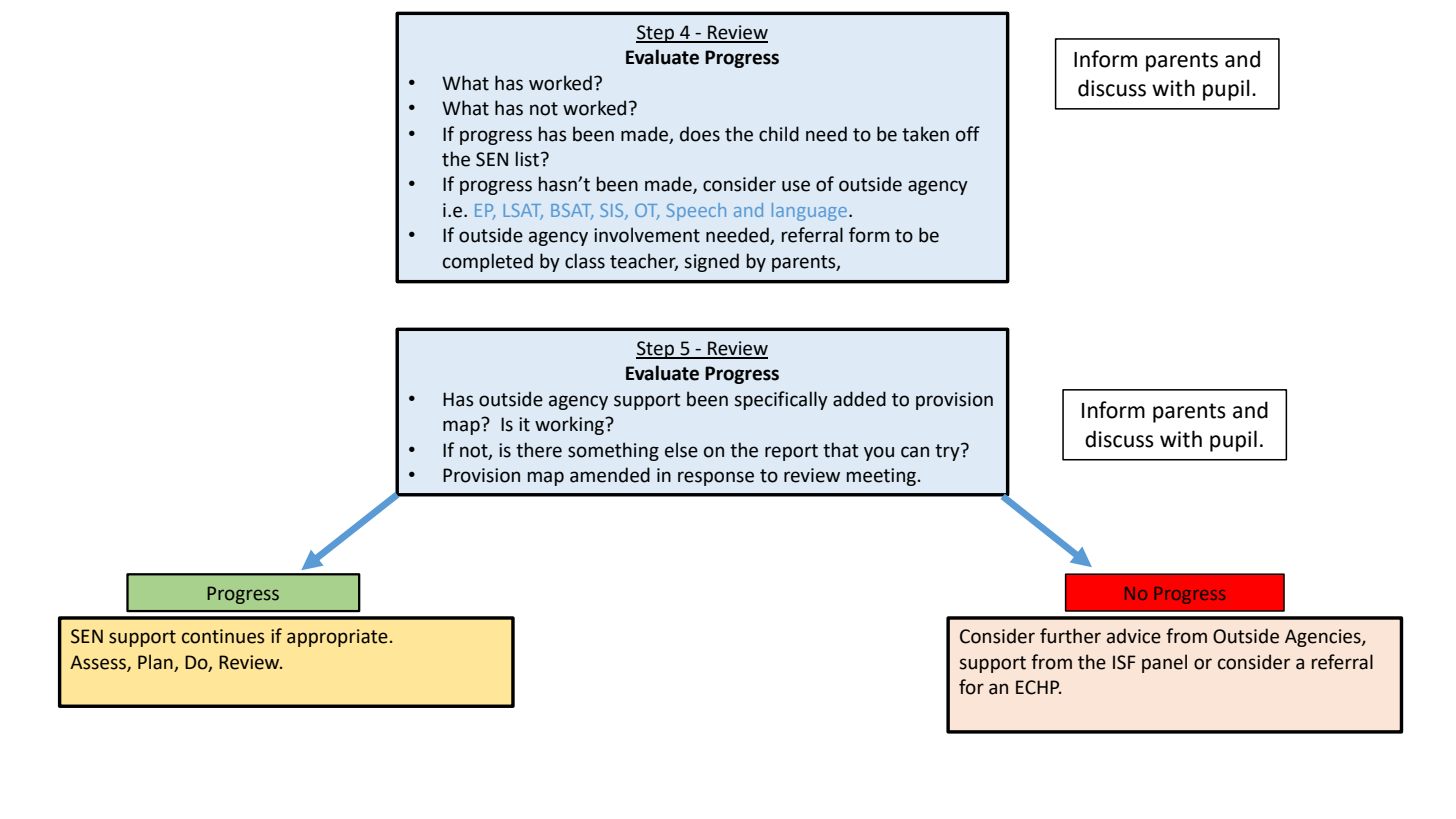 The height and width of the screenshot is (819, 1456). What do you see at coordinates (610, 475) in the screenshot?
I see `amended` at bounding box center [610, 475].
